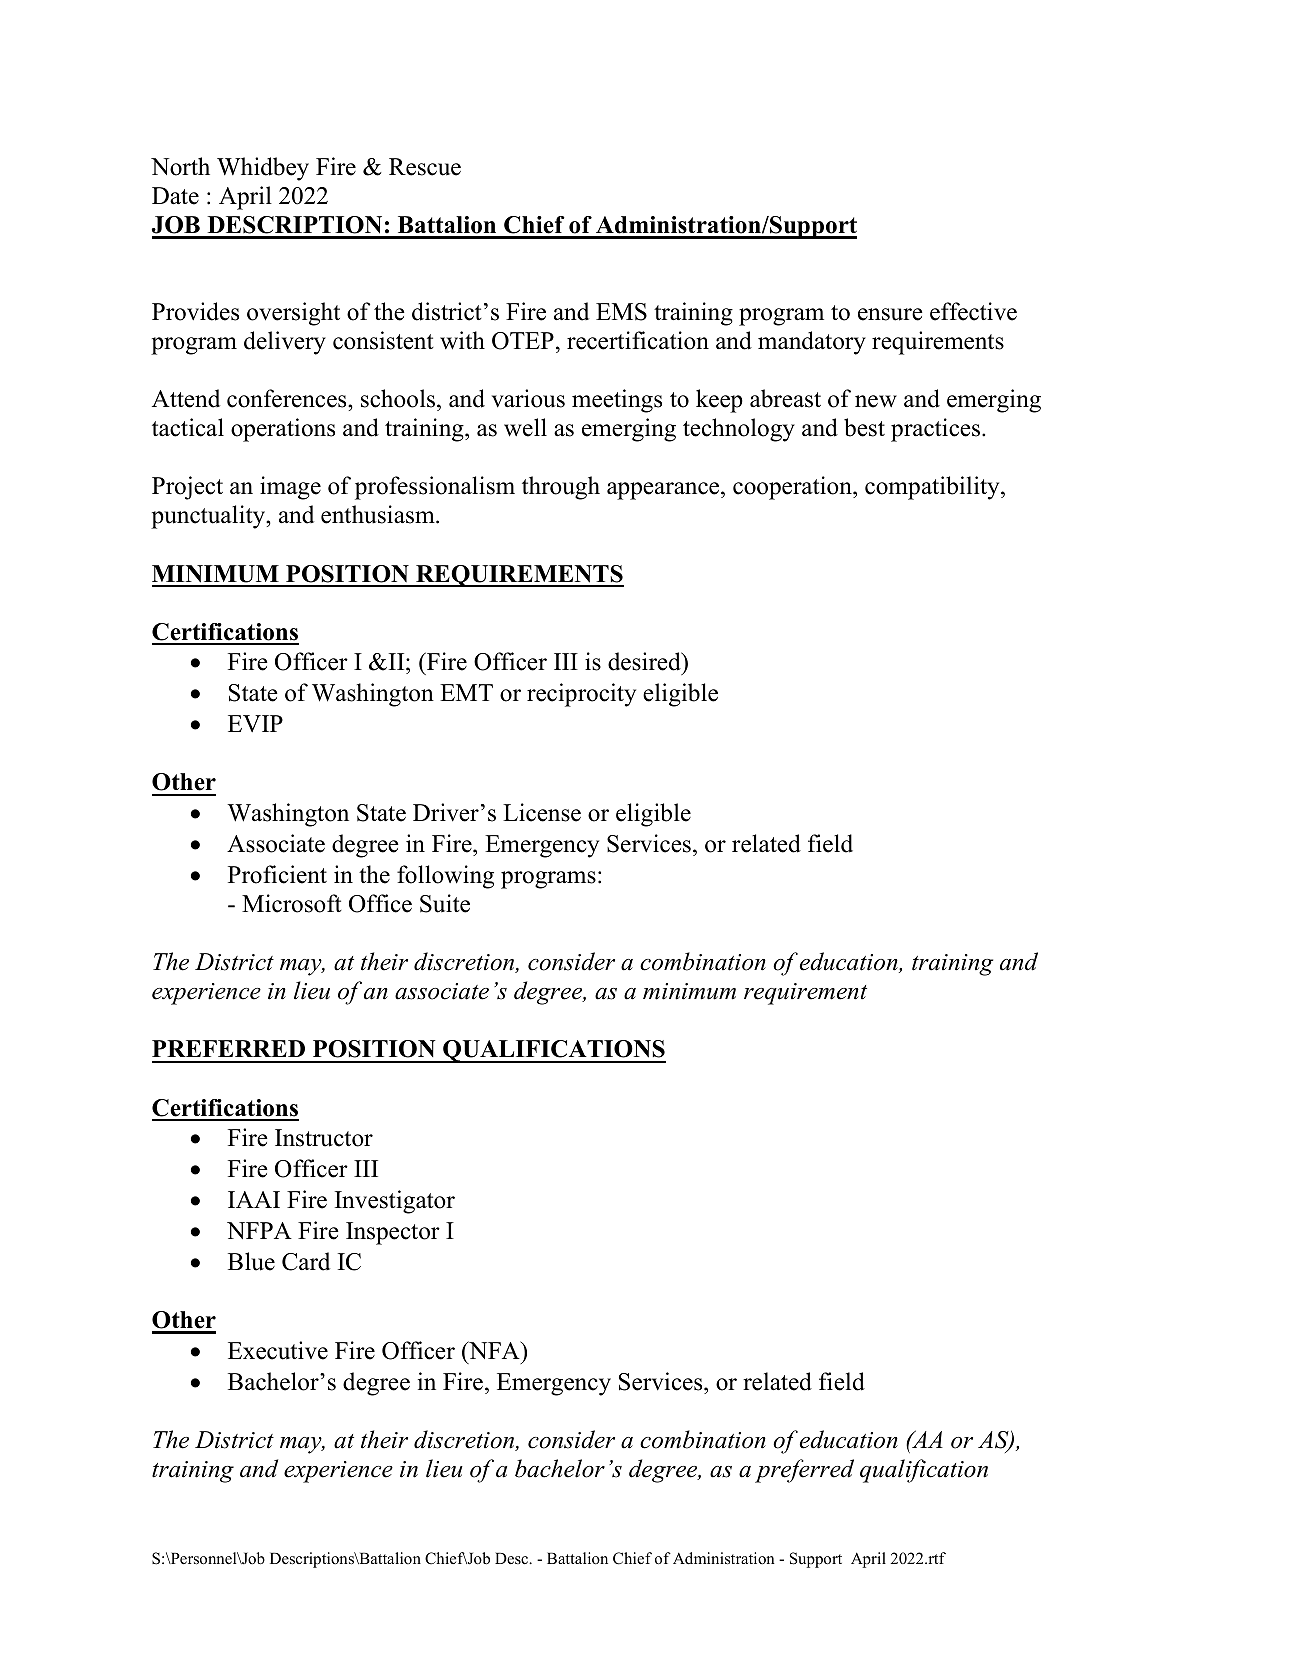  What do you see at coordinates (263, 169) in the screenshot?
I see `Whidbey` at bounding box center [263, 169].
